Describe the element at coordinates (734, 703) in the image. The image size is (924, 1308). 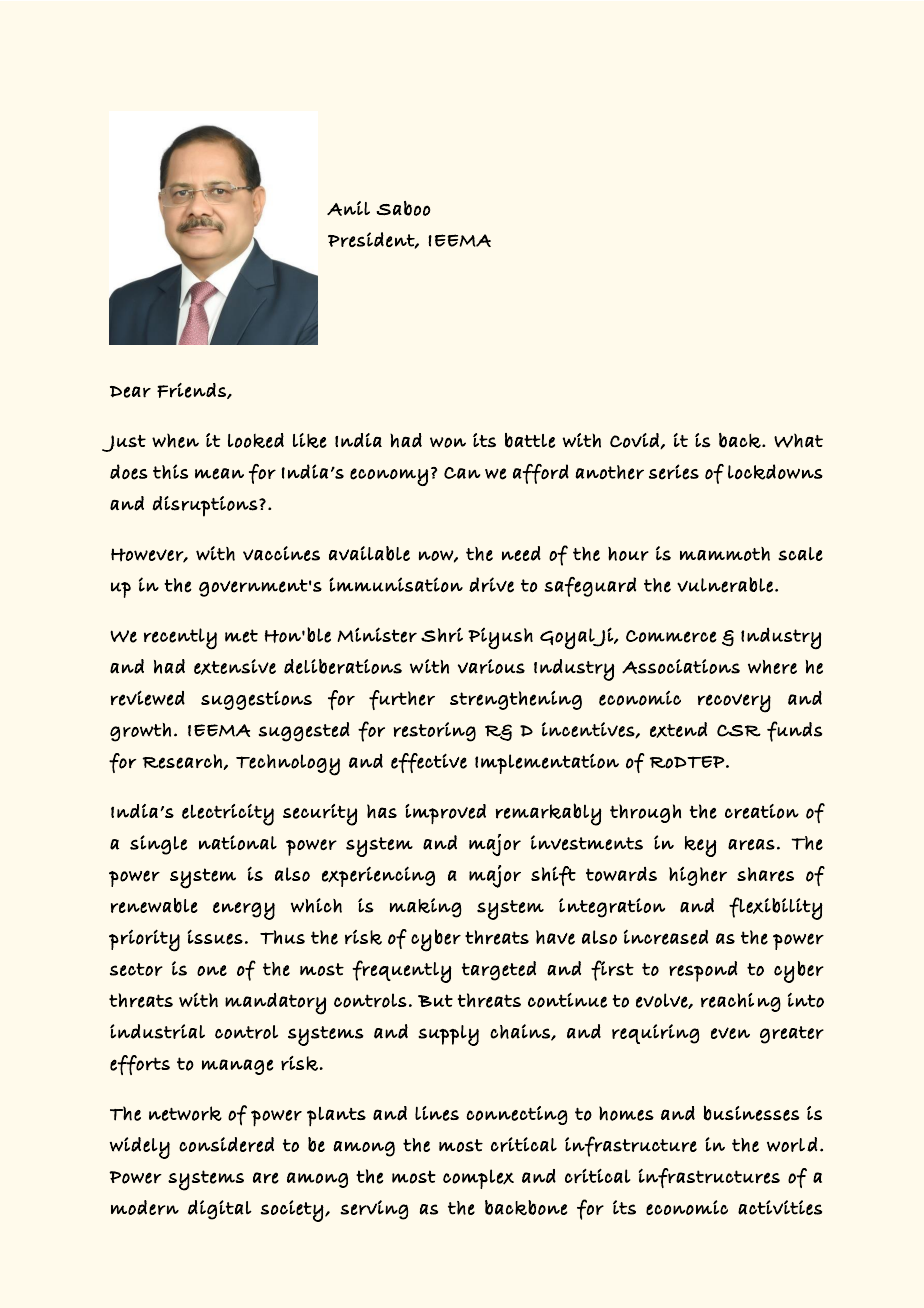
I see `recovery` at that location.
